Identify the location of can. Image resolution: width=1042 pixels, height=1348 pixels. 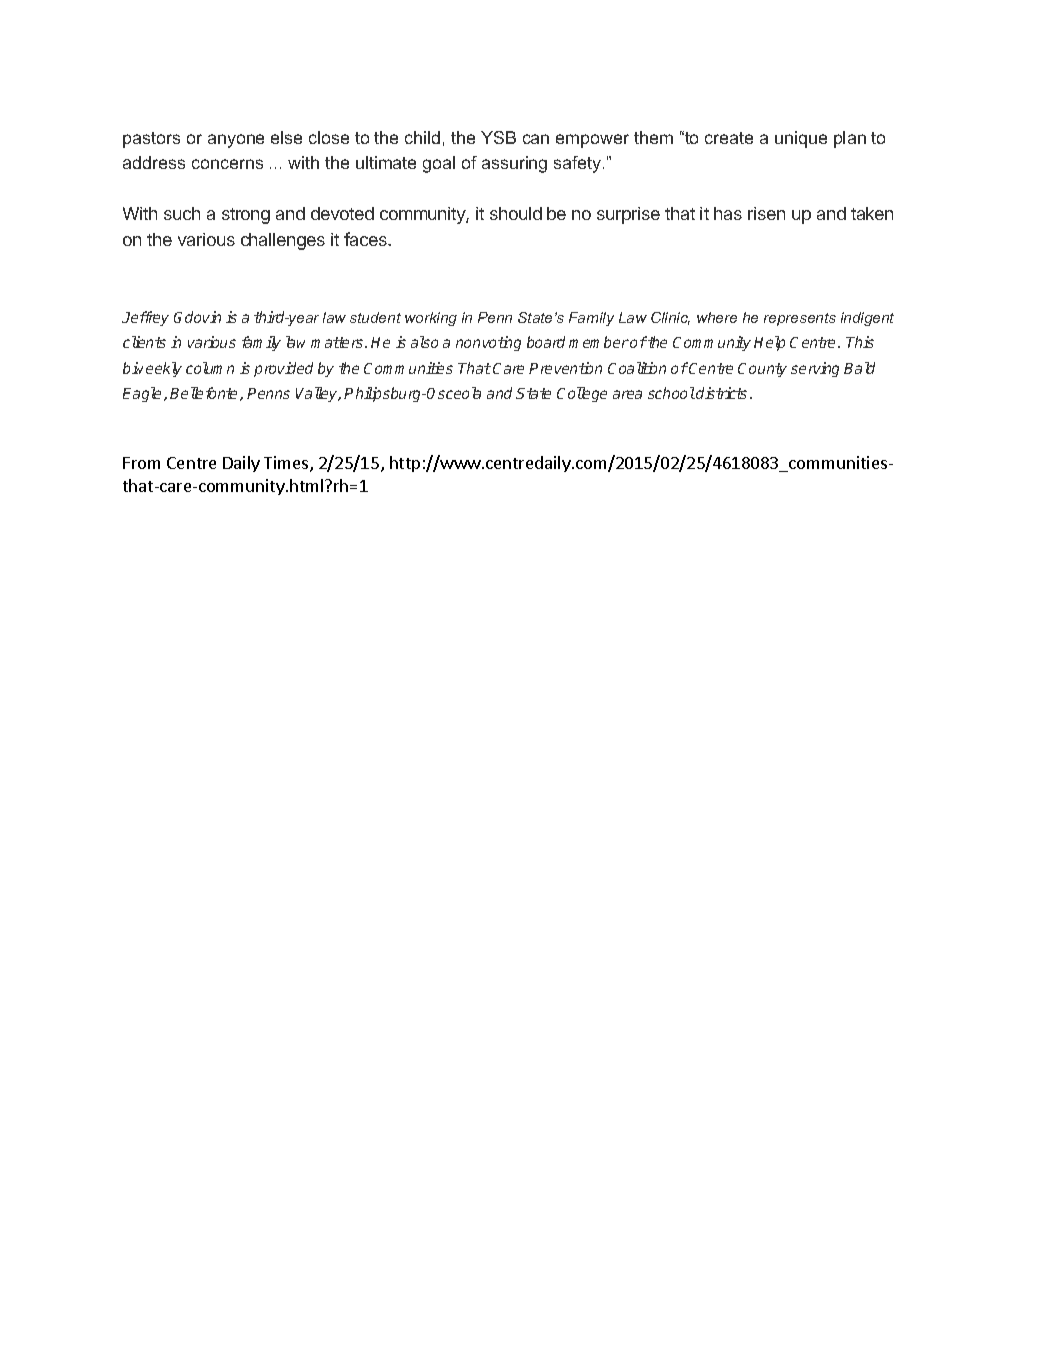
(536, 139).
